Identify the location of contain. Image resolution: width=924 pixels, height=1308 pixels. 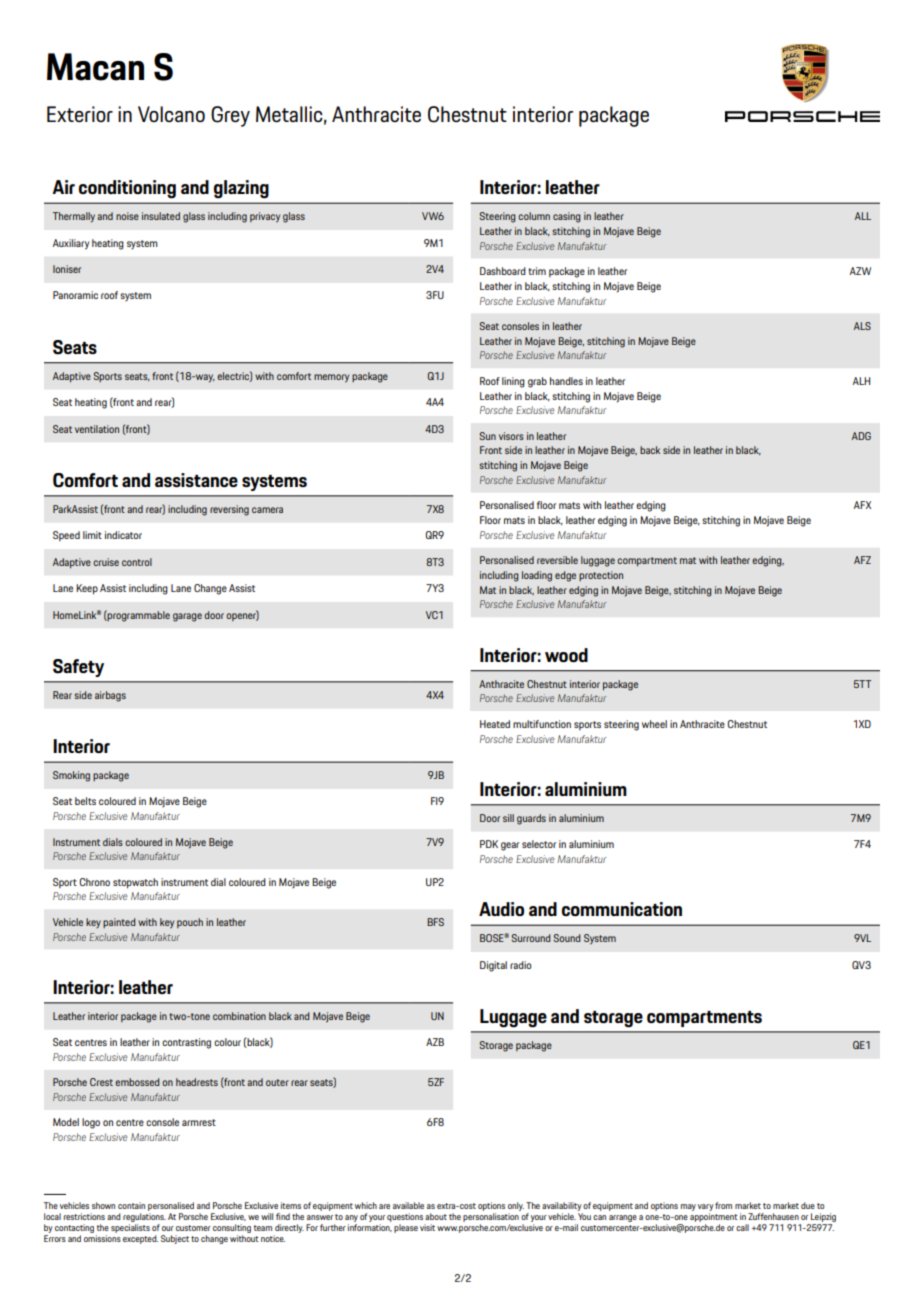
(131, 1205).
